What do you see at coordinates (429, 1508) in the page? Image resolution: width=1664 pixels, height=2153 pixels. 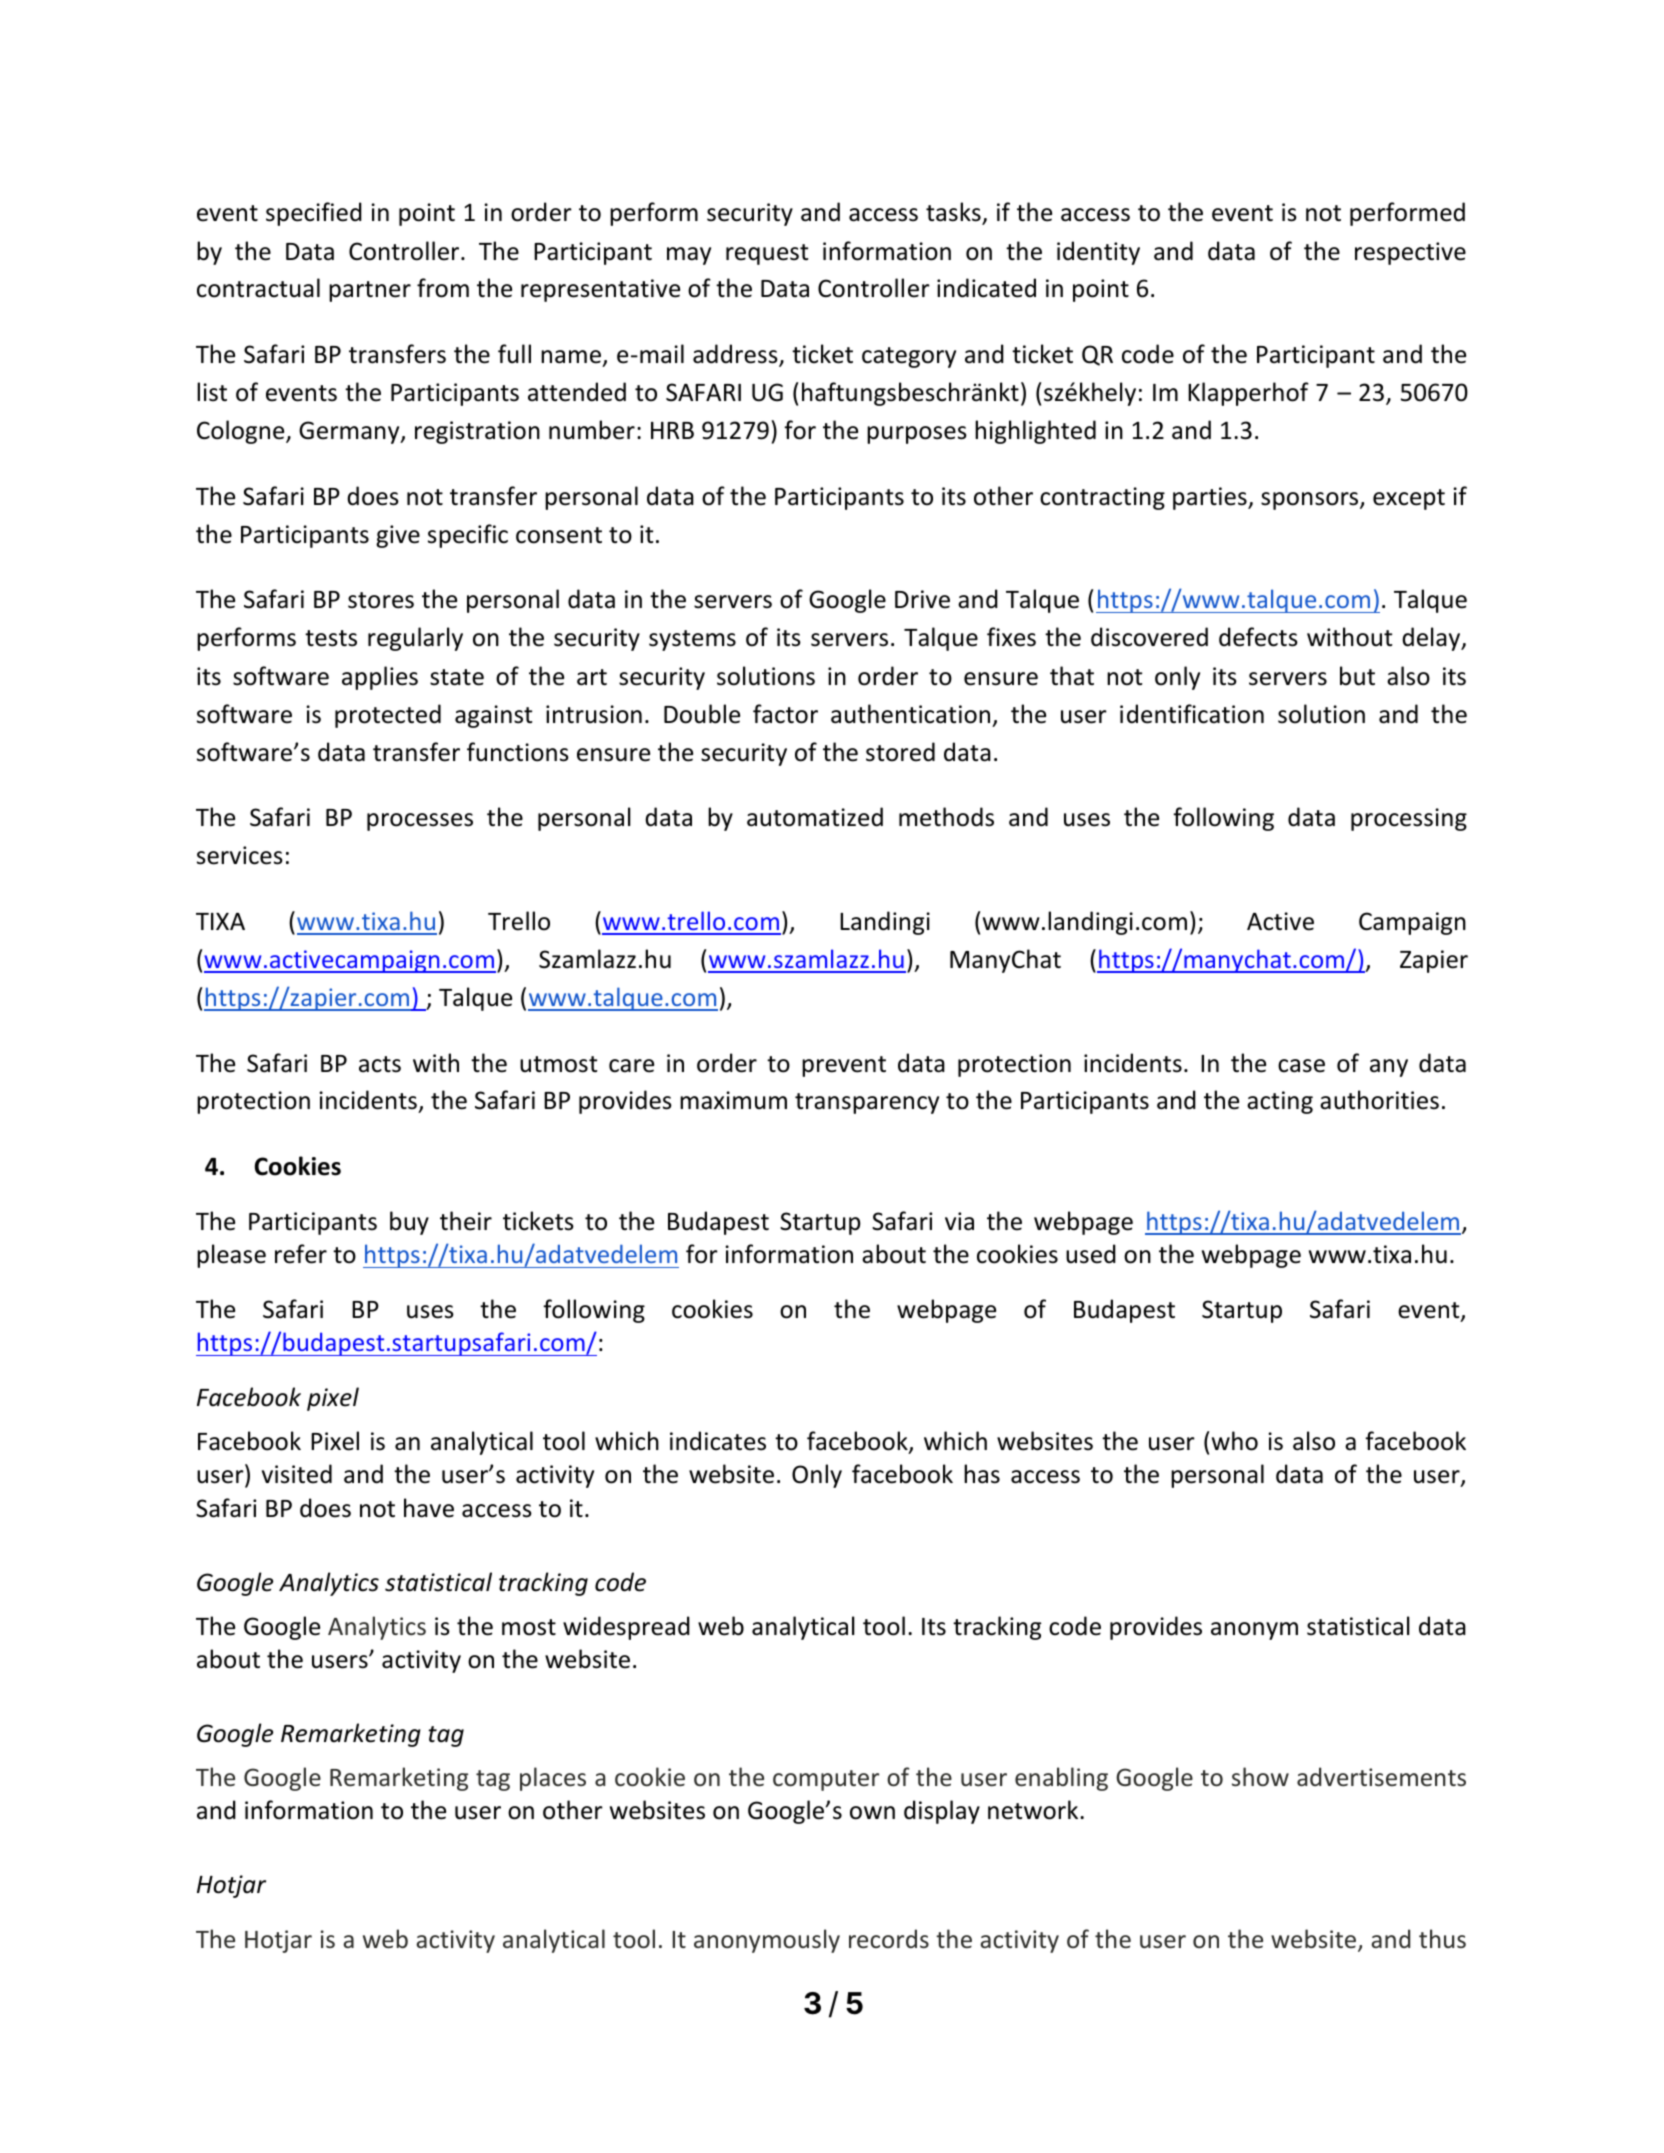 I see `have` at bounding box center [429, 1508].
